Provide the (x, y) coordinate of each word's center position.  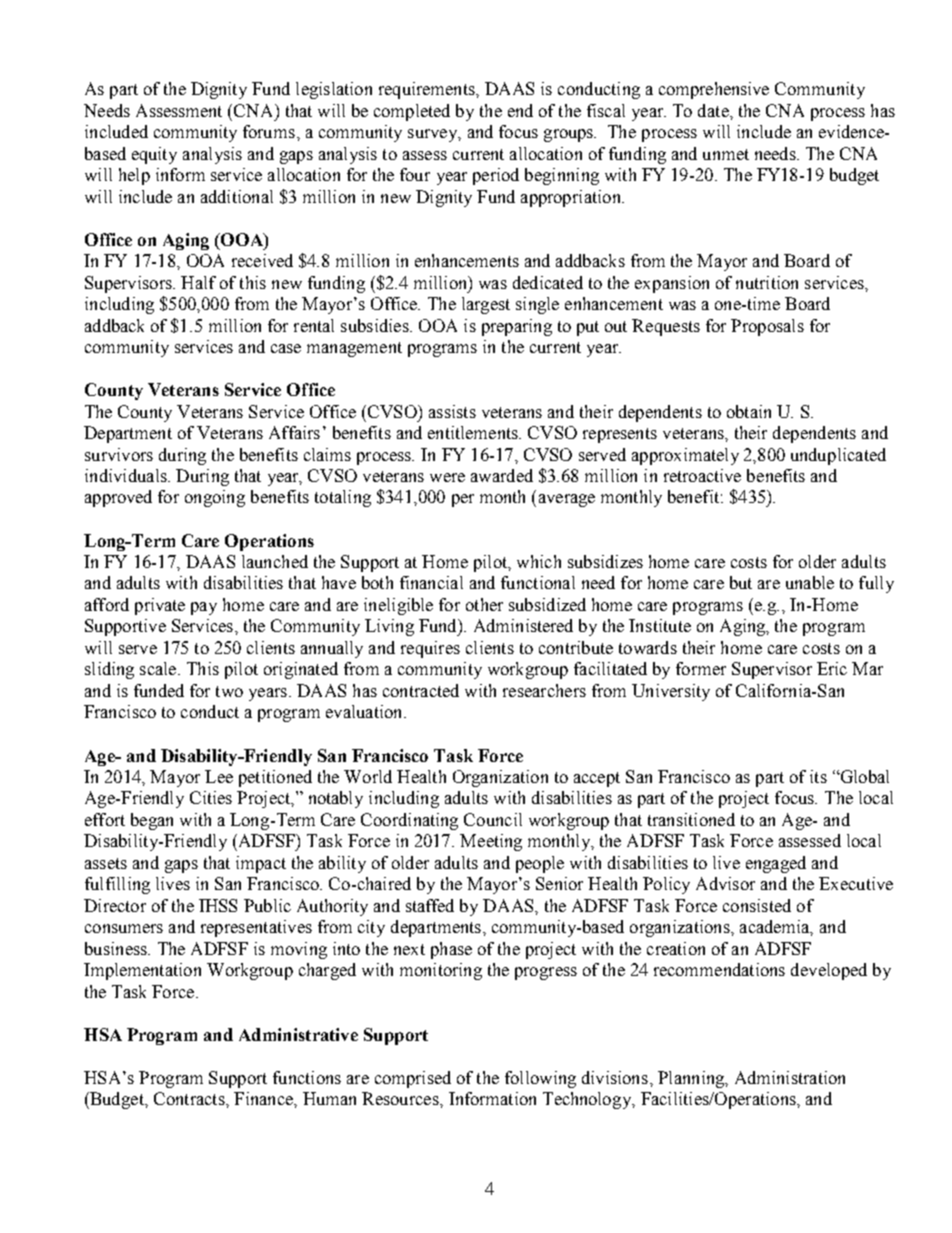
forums (269, 131)
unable (810, 582)
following (540, 1079)
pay (204, 608)
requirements (428, 90)
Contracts (190, 1098)
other (484, 604)
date (714, 110)
